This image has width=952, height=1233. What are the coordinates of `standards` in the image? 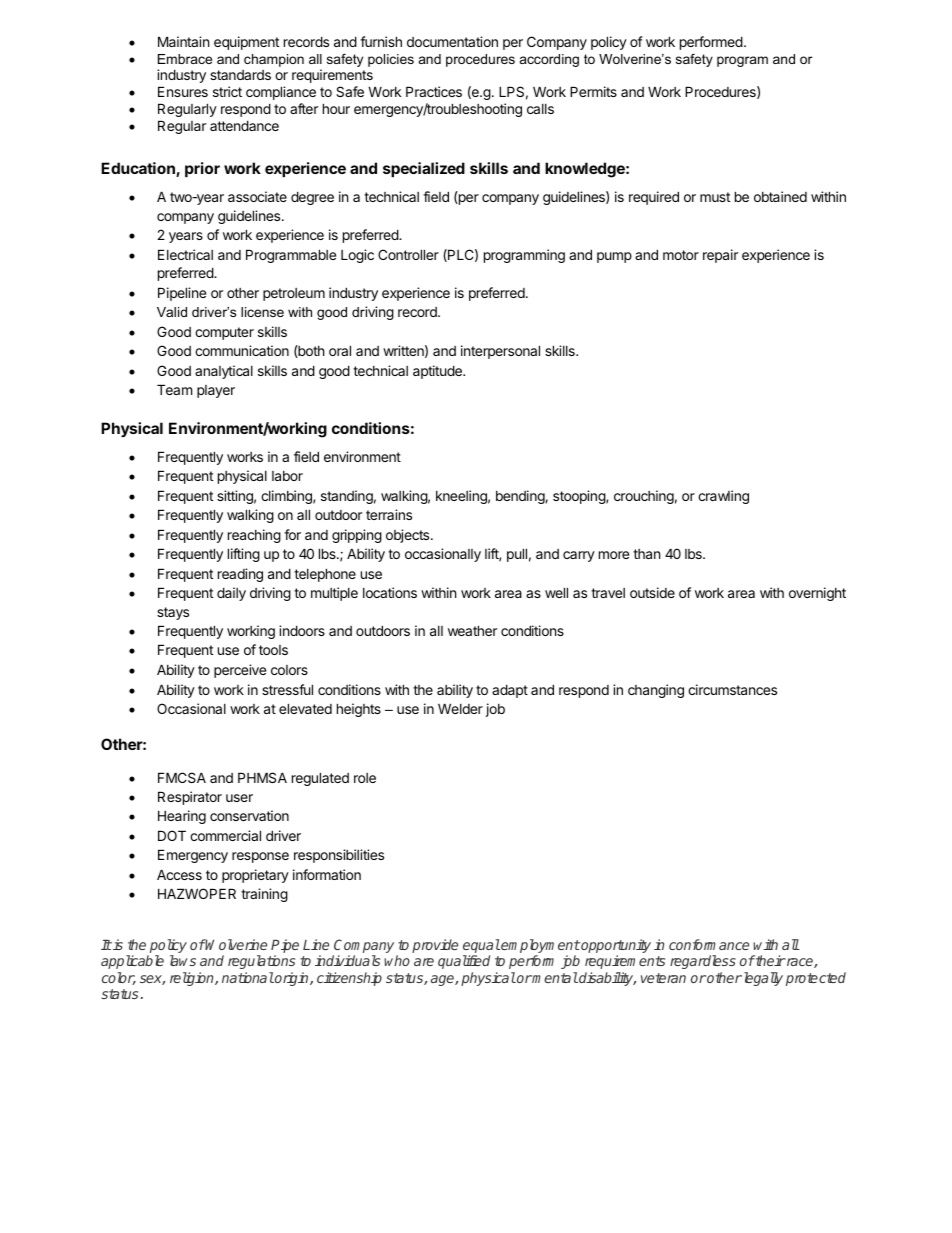 It's located at (240, 75).
